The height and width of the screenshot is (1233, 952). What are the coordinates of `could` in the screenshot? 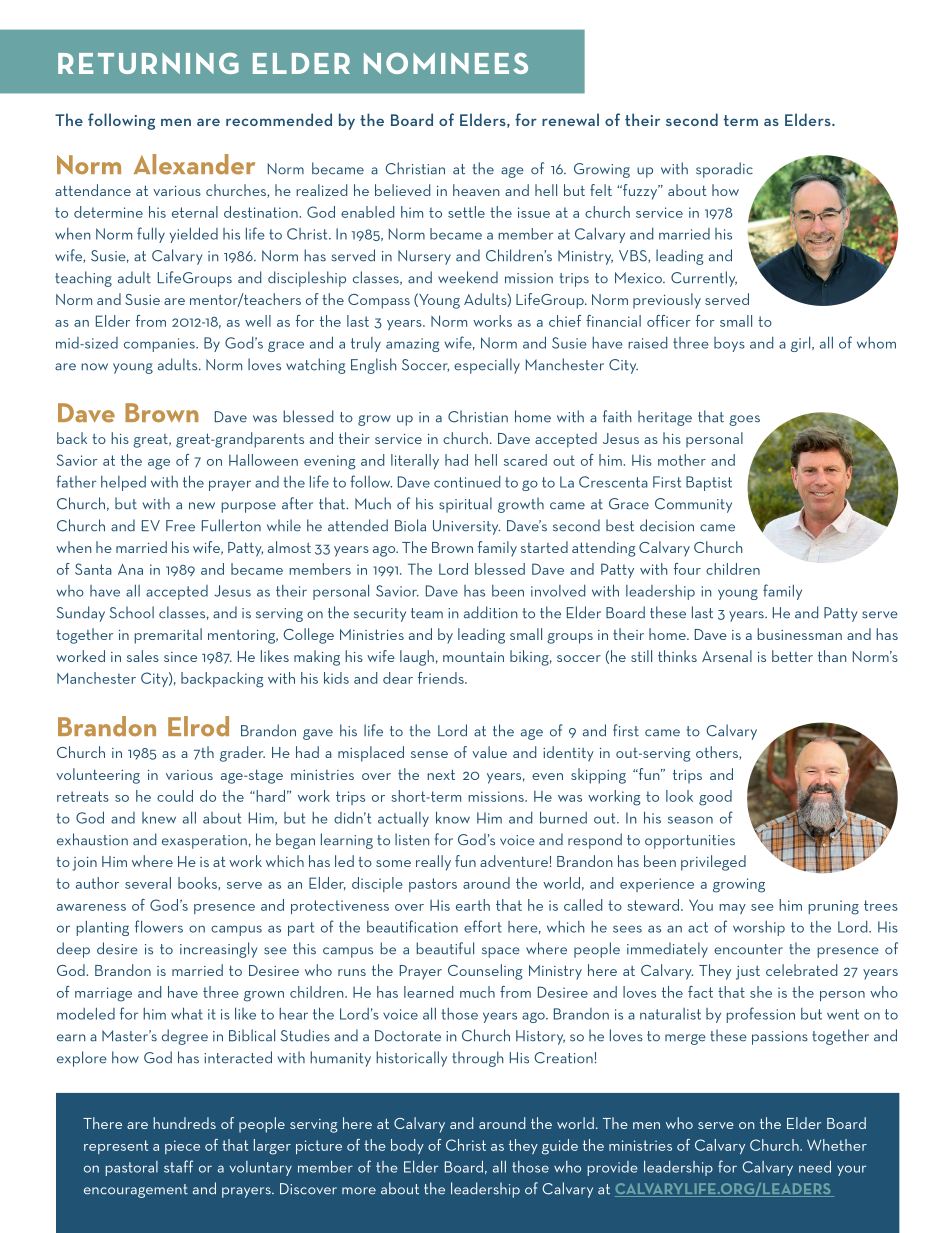 It's located at (175, 796).
